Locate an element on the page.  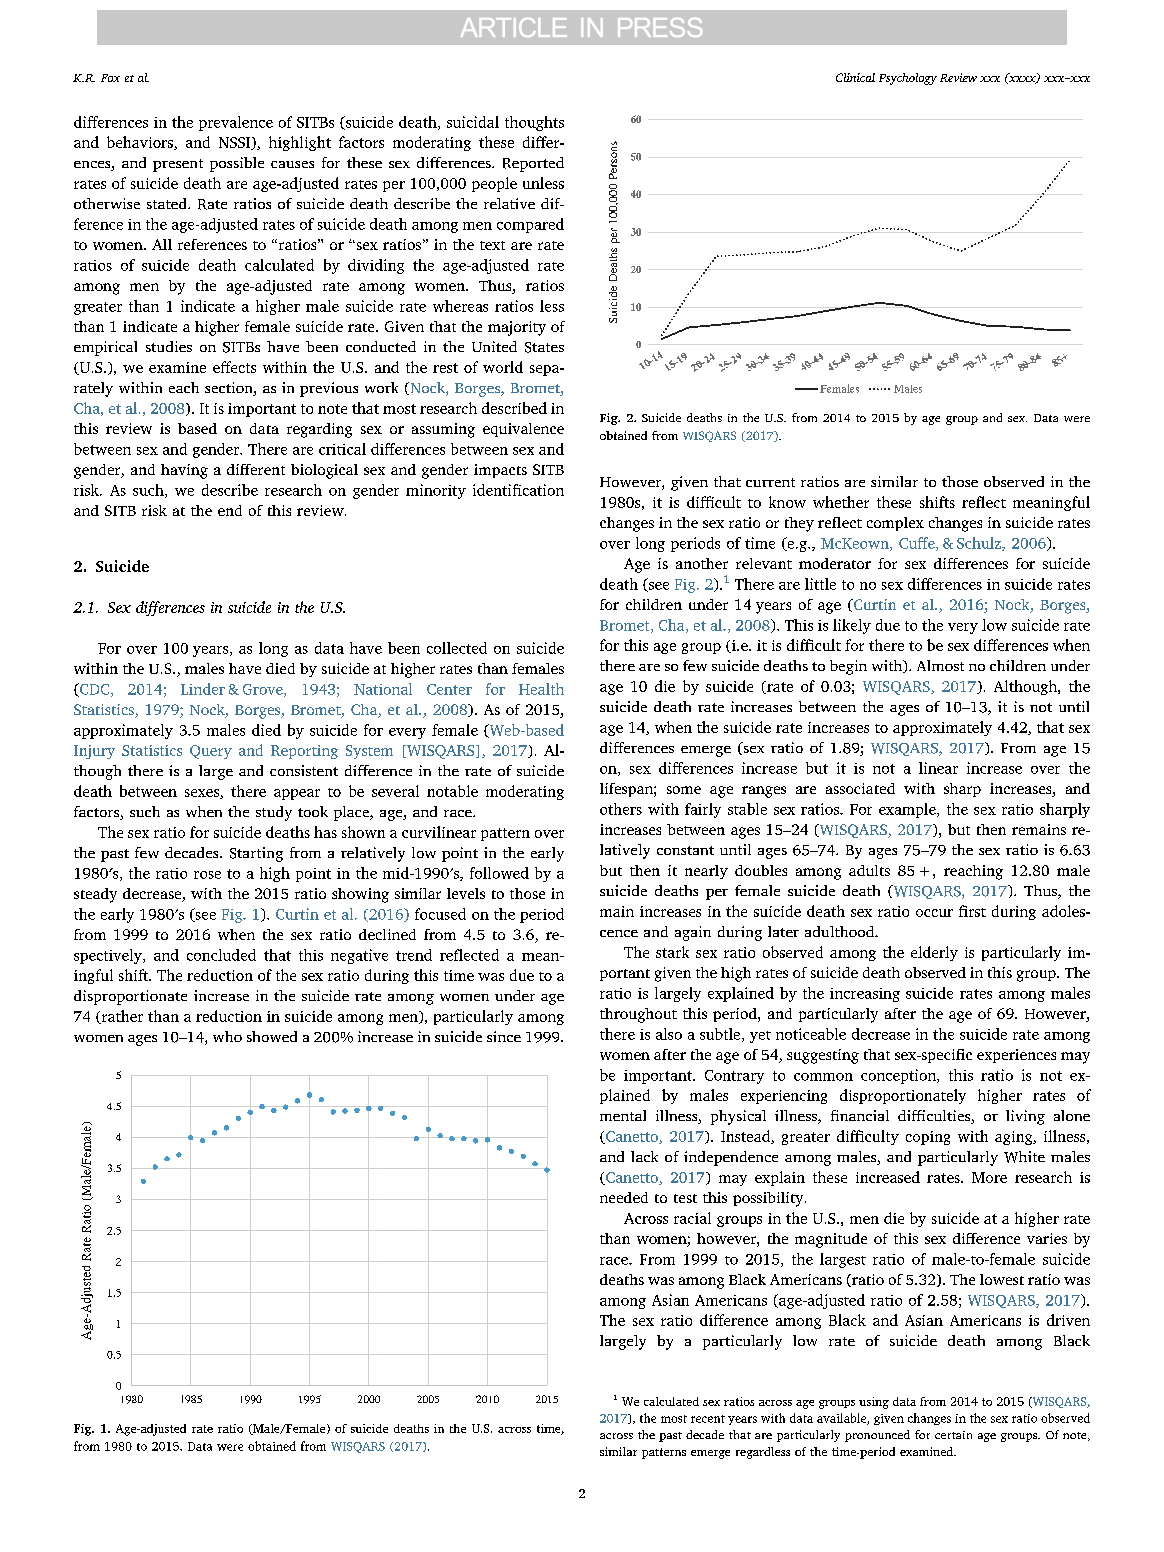
Reported is located at coordinates (533, 164).
